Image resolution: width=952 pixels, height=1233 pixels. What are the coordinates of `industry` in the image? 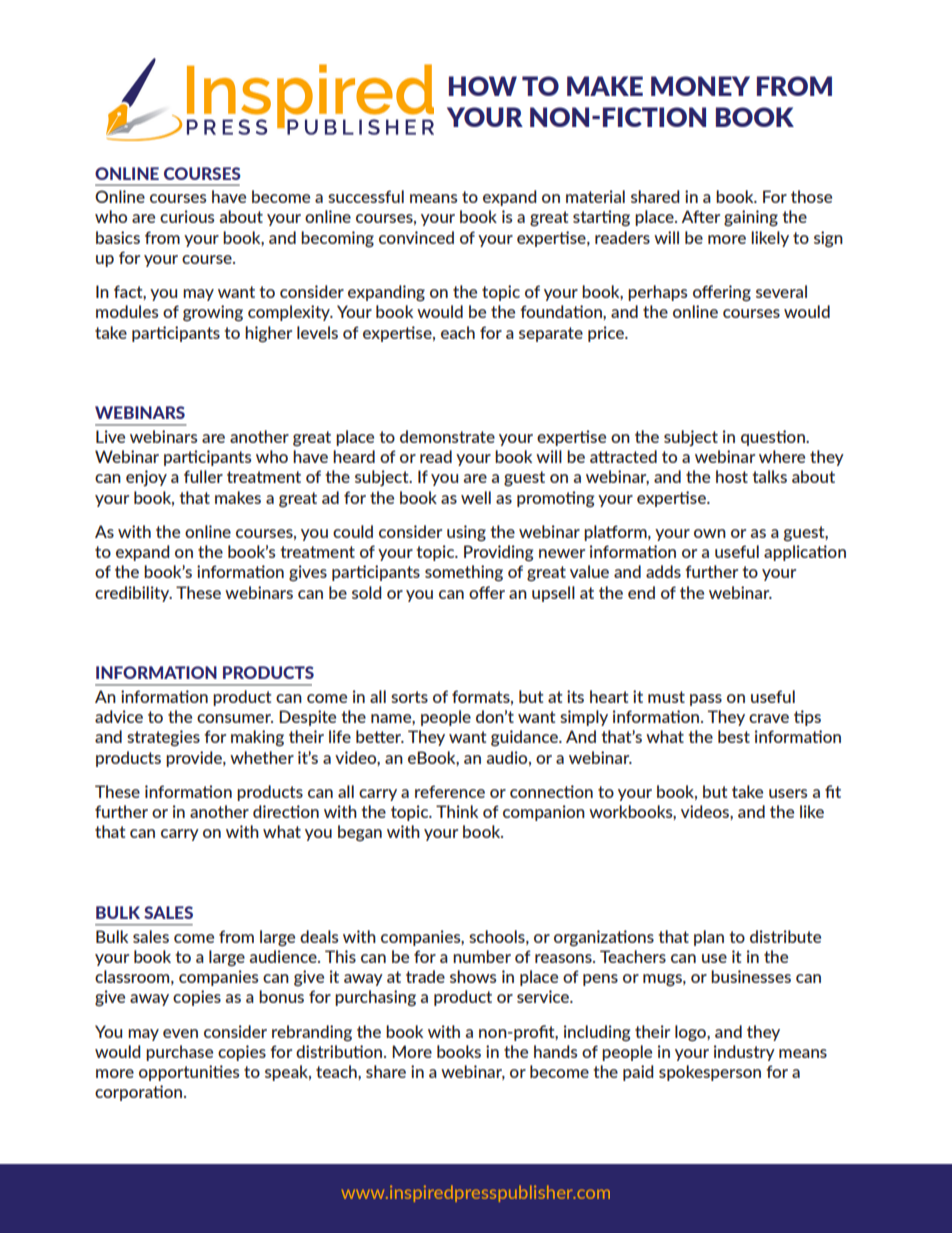 It's located at (744, 1053).
